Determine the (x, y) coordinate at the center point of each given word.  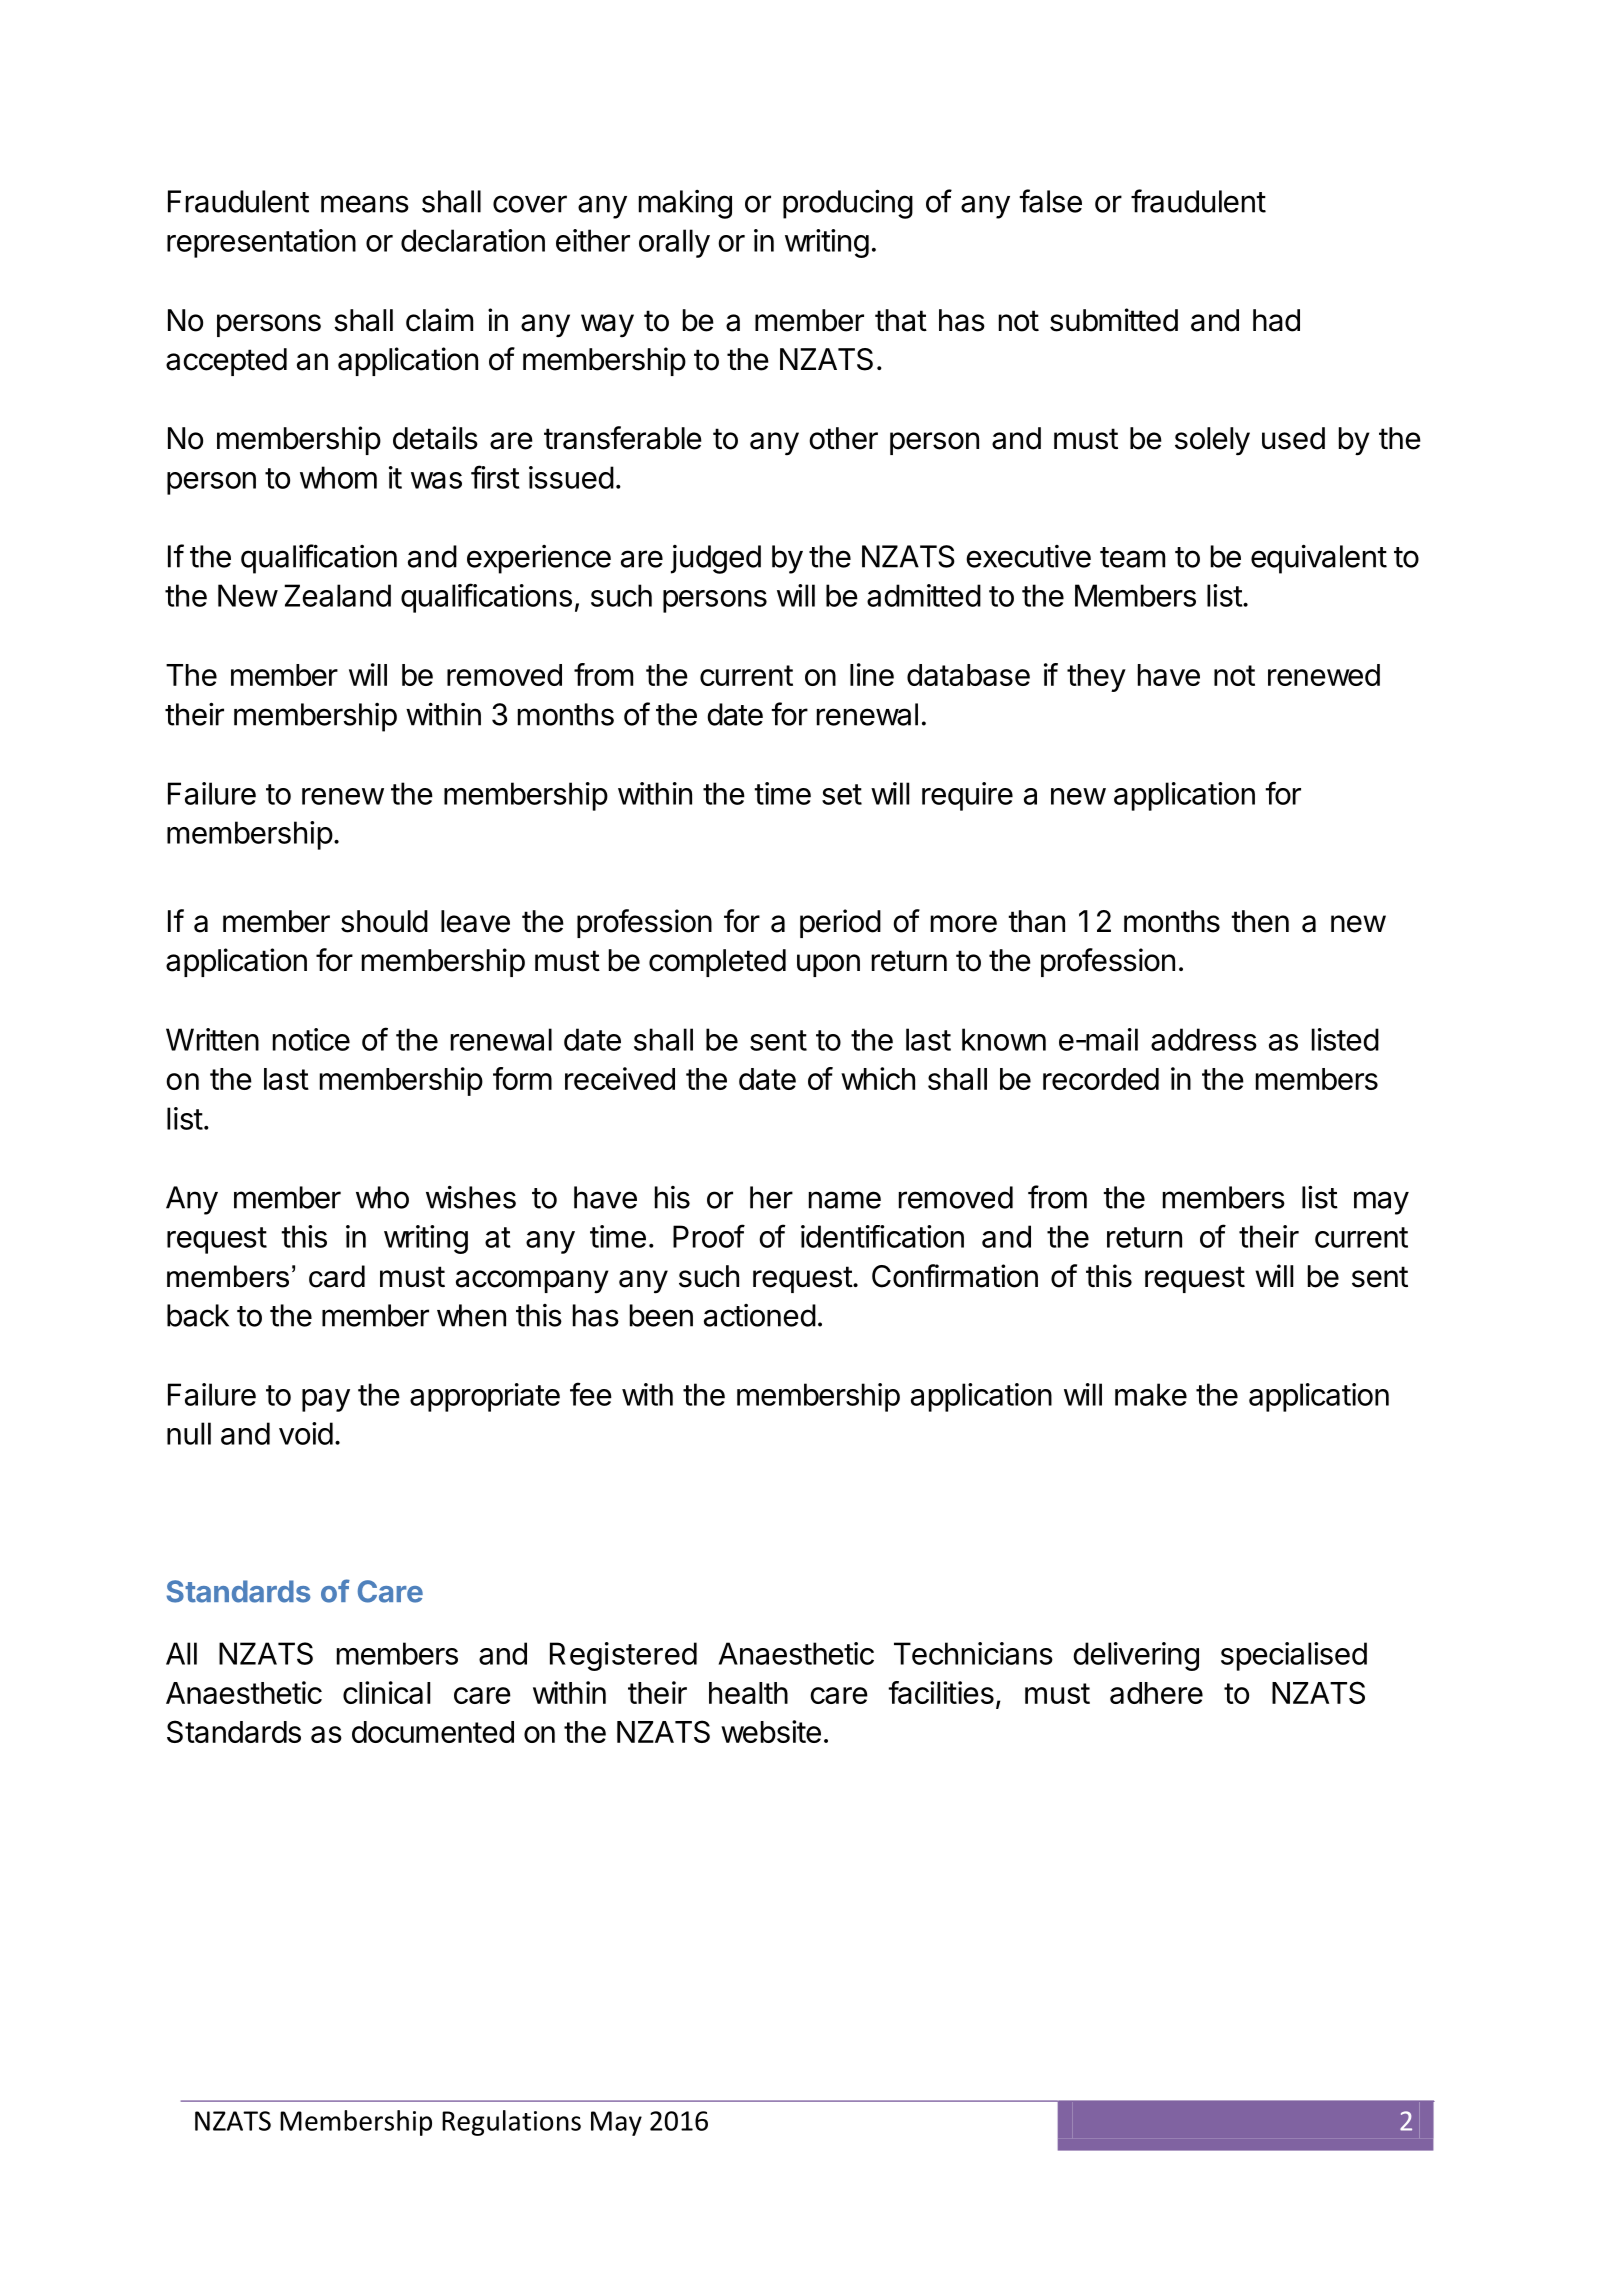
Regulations (511, 2123)
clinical (386, 1692)
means (365, 204)
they (1096, 678)
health (748, 1693)
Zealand (337, 595)
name (845, 1200)
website (771, 1731)
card (337, 1276)
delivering (1136, 1656)
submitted (1114, 320)
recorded (1101, 1079)
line (872, 674)
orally (674, 243)
